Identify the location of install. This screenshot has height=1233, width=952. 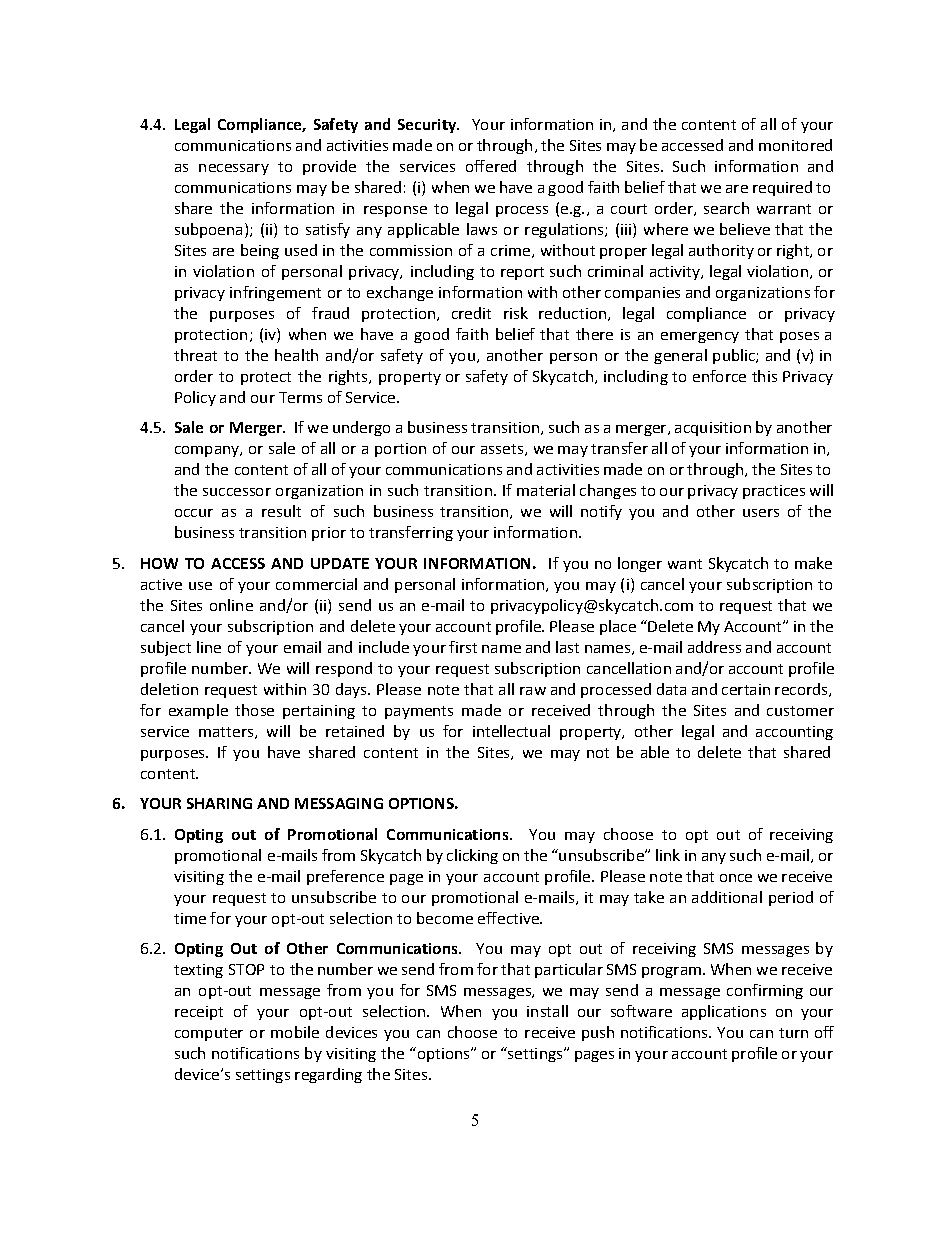
(547, 1011).
